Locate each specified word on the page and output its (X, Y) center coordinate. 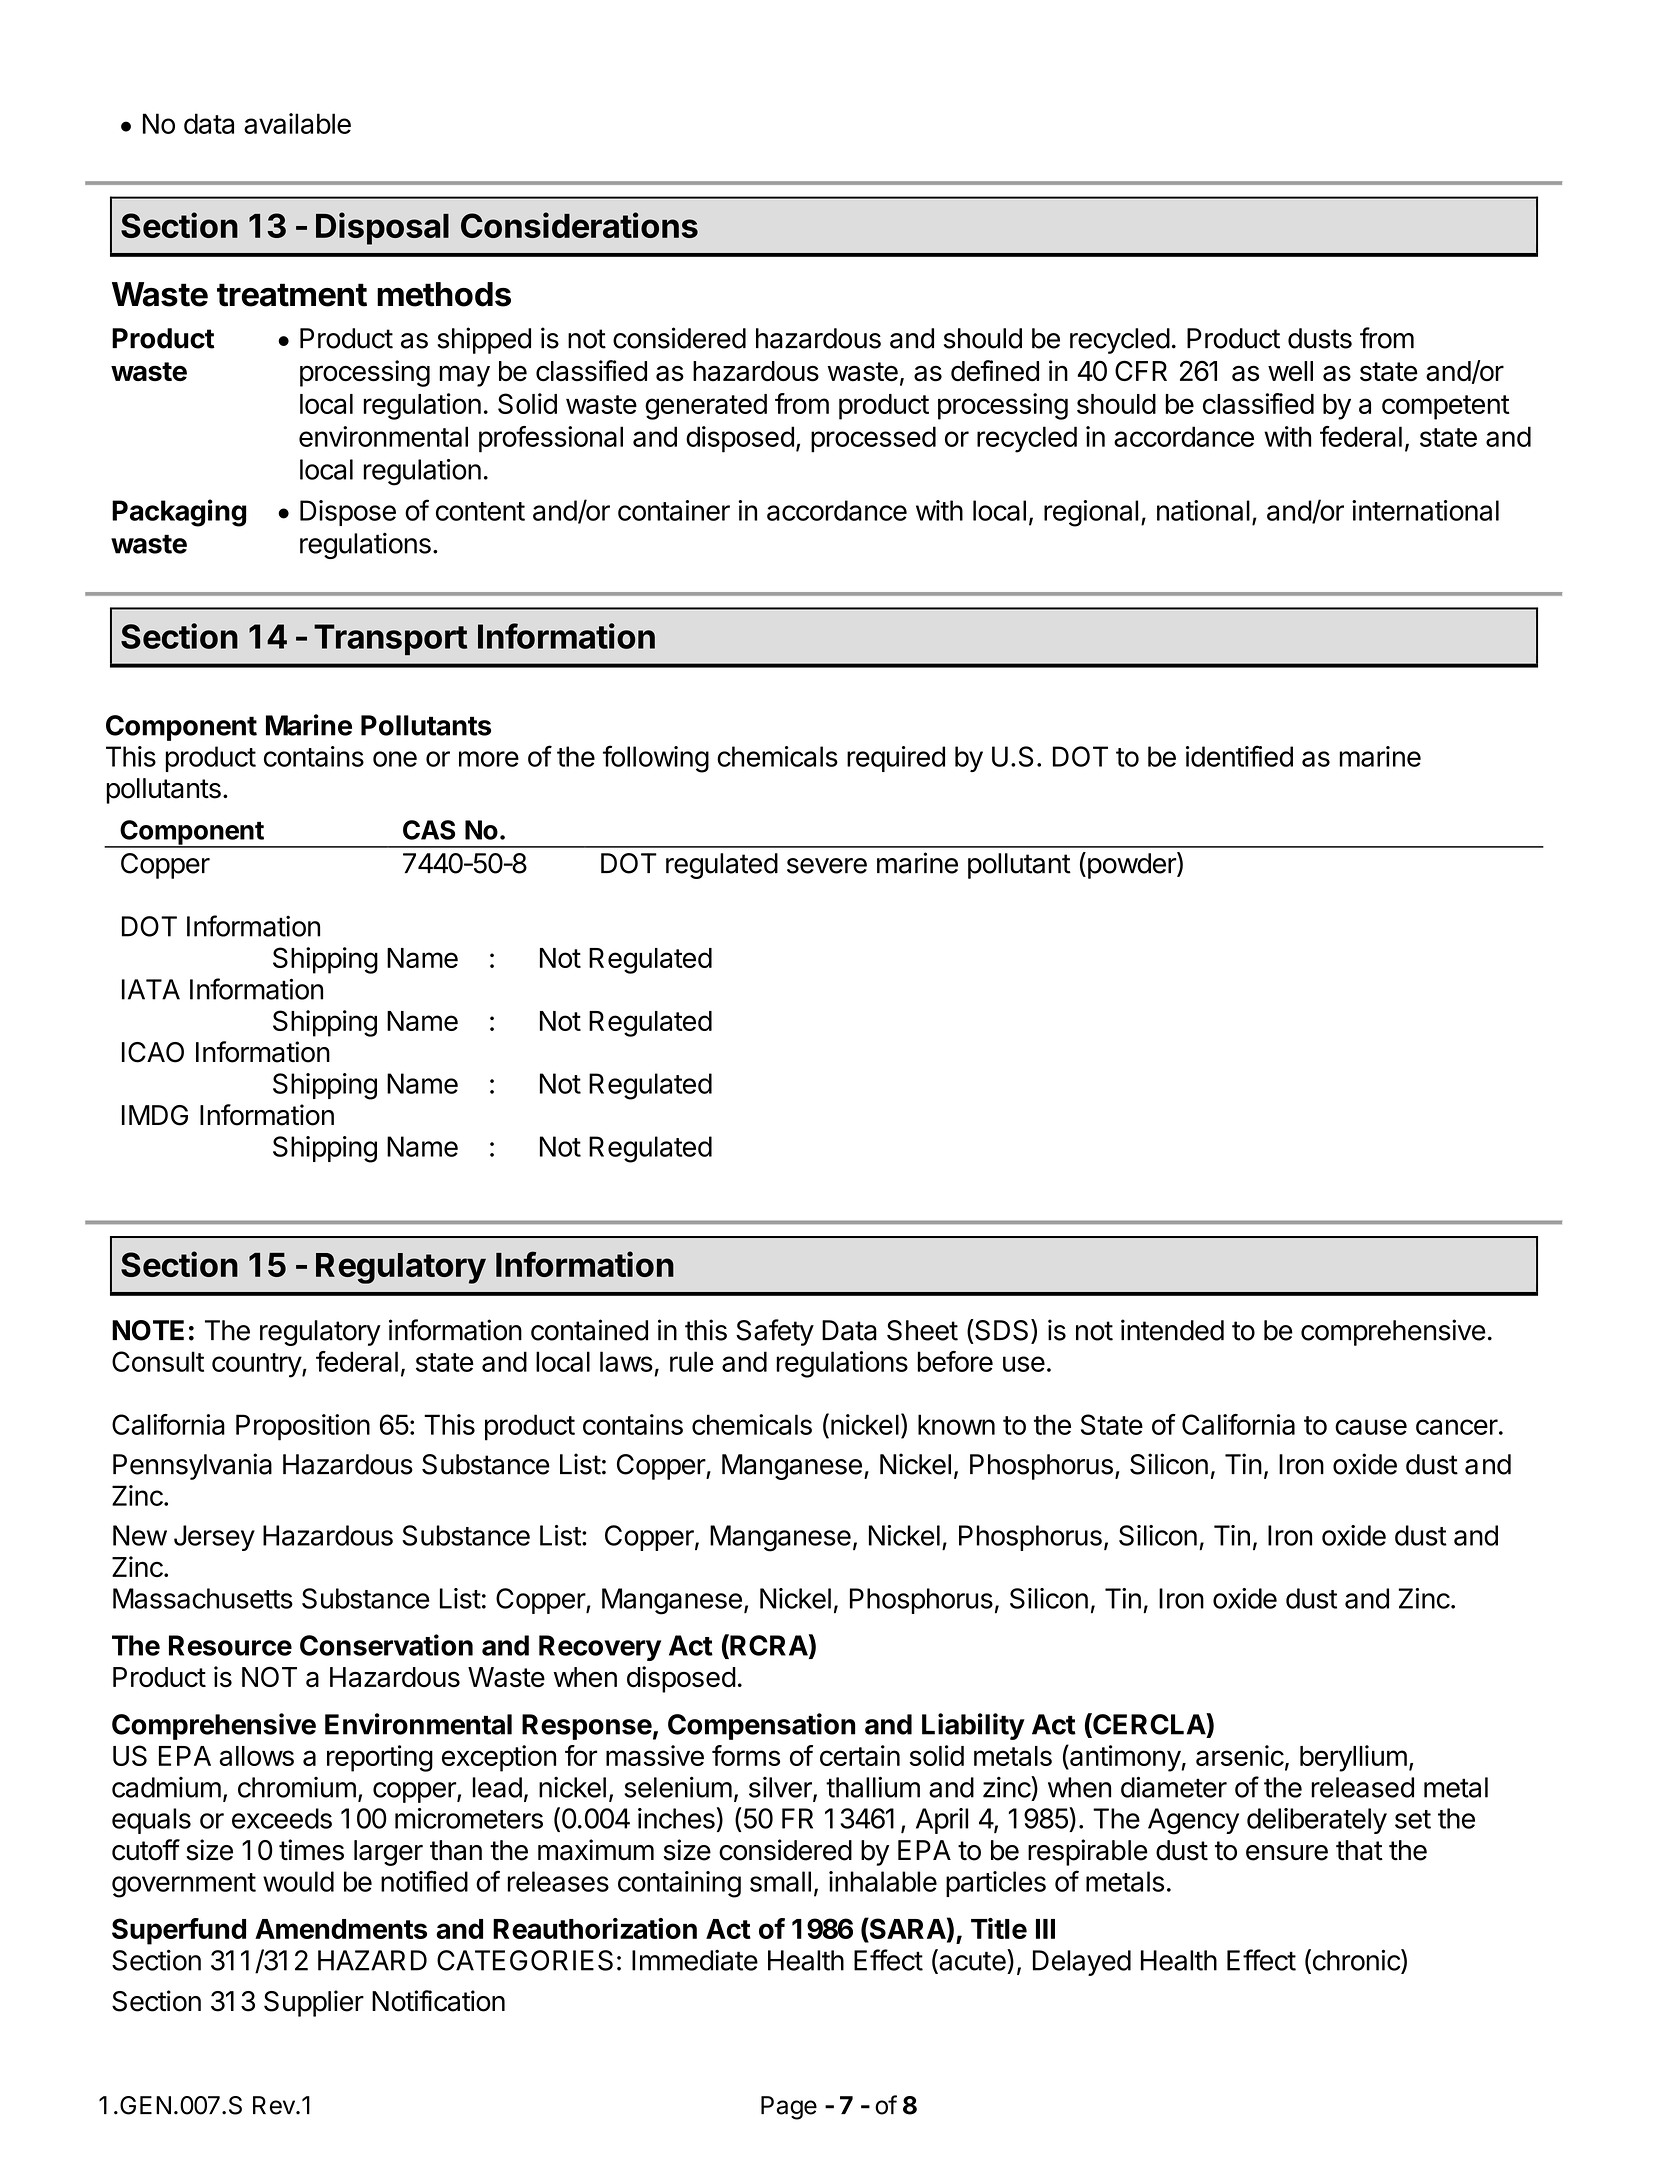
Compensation (761, 1726)
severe (827, 866)
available (297, 123)
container (674, 510)
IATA (151, 989)
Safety (775, 1332)
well (1290, 371)
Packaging (179, 513)
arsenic (1240, 1755)
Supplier (314, 2003)
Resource (230, 1645)
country (257, 1365)
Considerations (579, 225)
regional (1091, 513)
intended (1172, 1330)
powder (1131, 865)
